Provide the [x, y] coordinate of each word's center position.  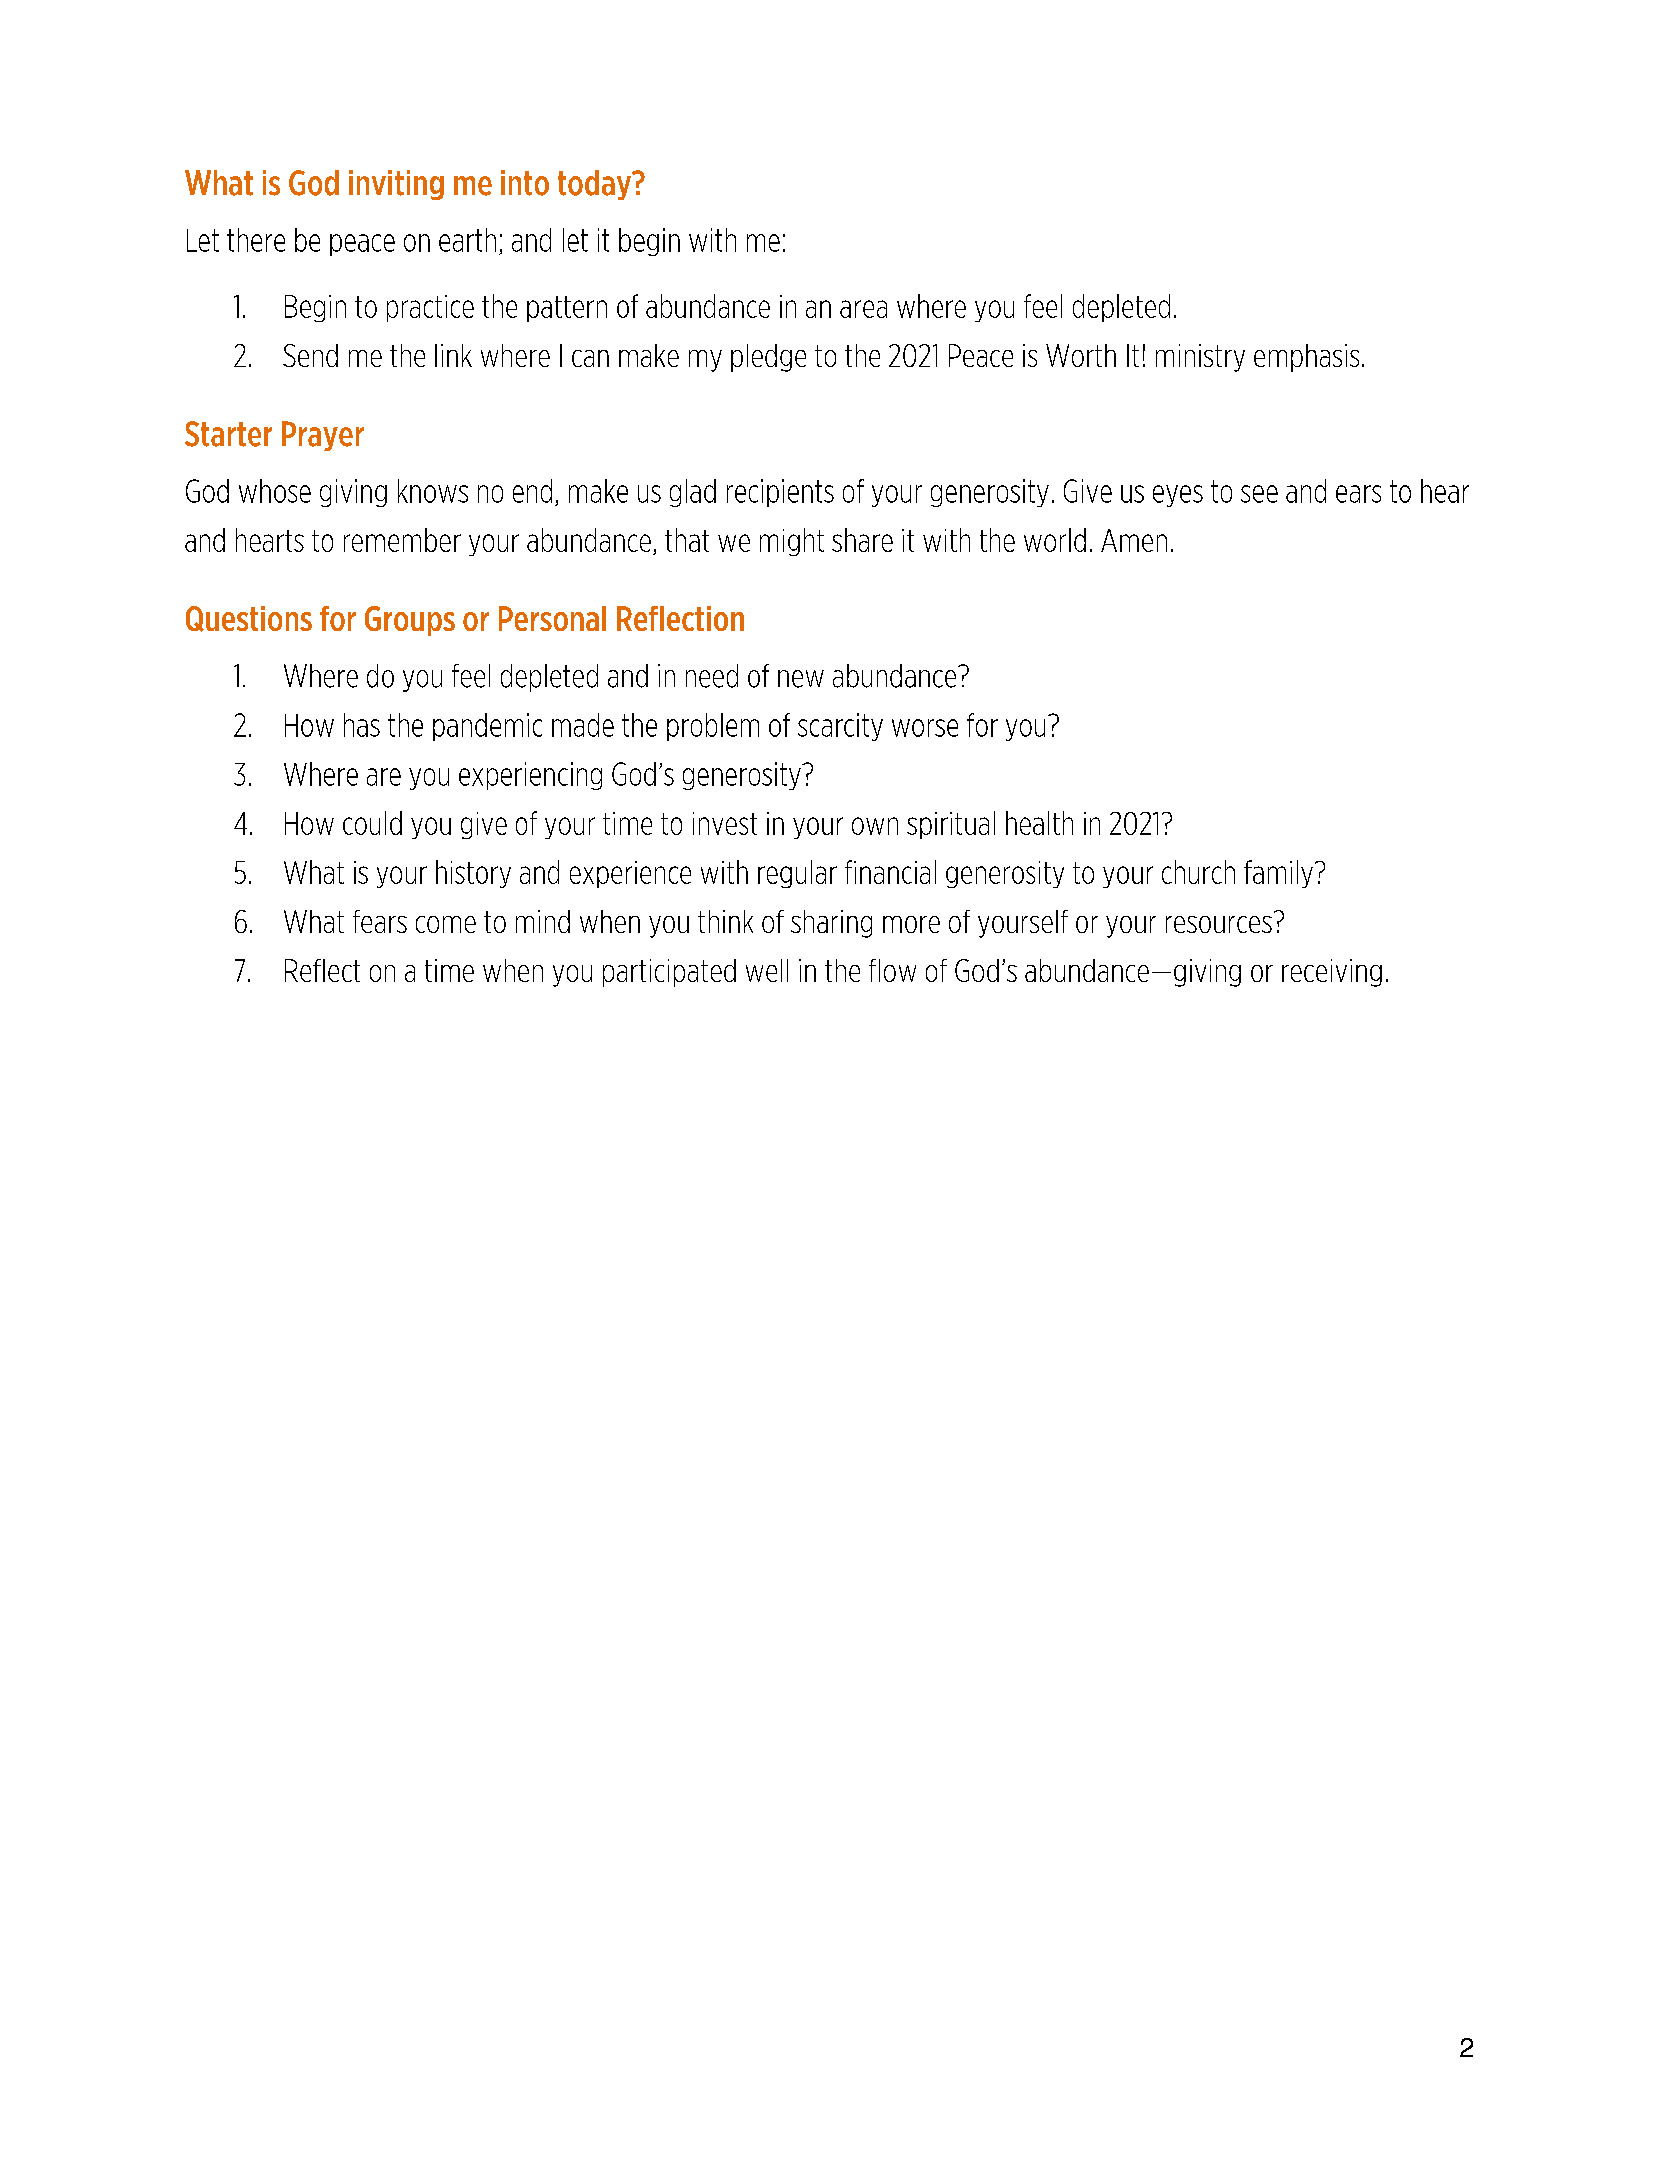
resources [1219, 924]
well [767, 970]
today [595, 185]
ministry [1200, 358]
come [446, 924]
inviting [396, 185]
